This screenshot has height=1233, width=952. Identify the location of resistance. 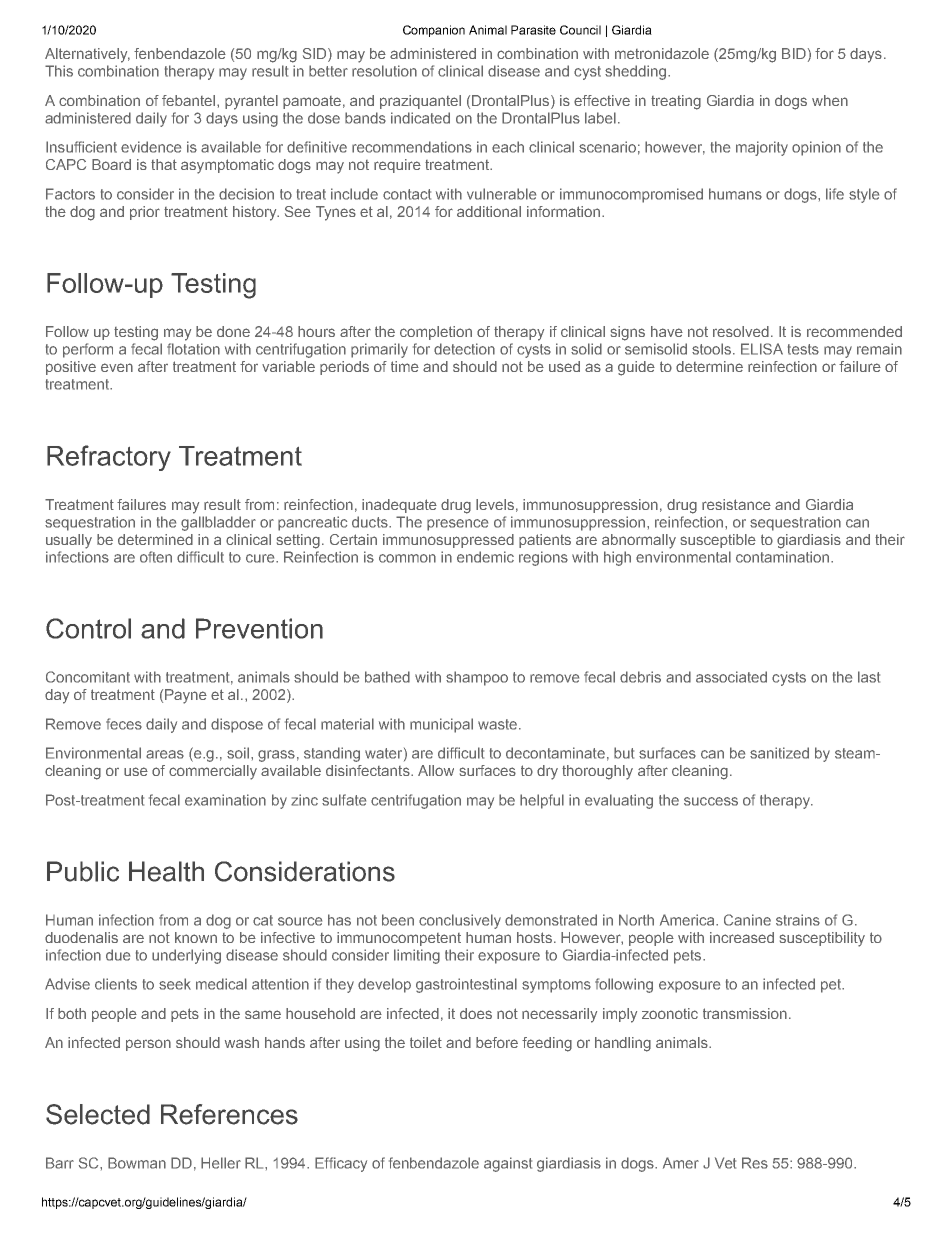
(736, 504).
